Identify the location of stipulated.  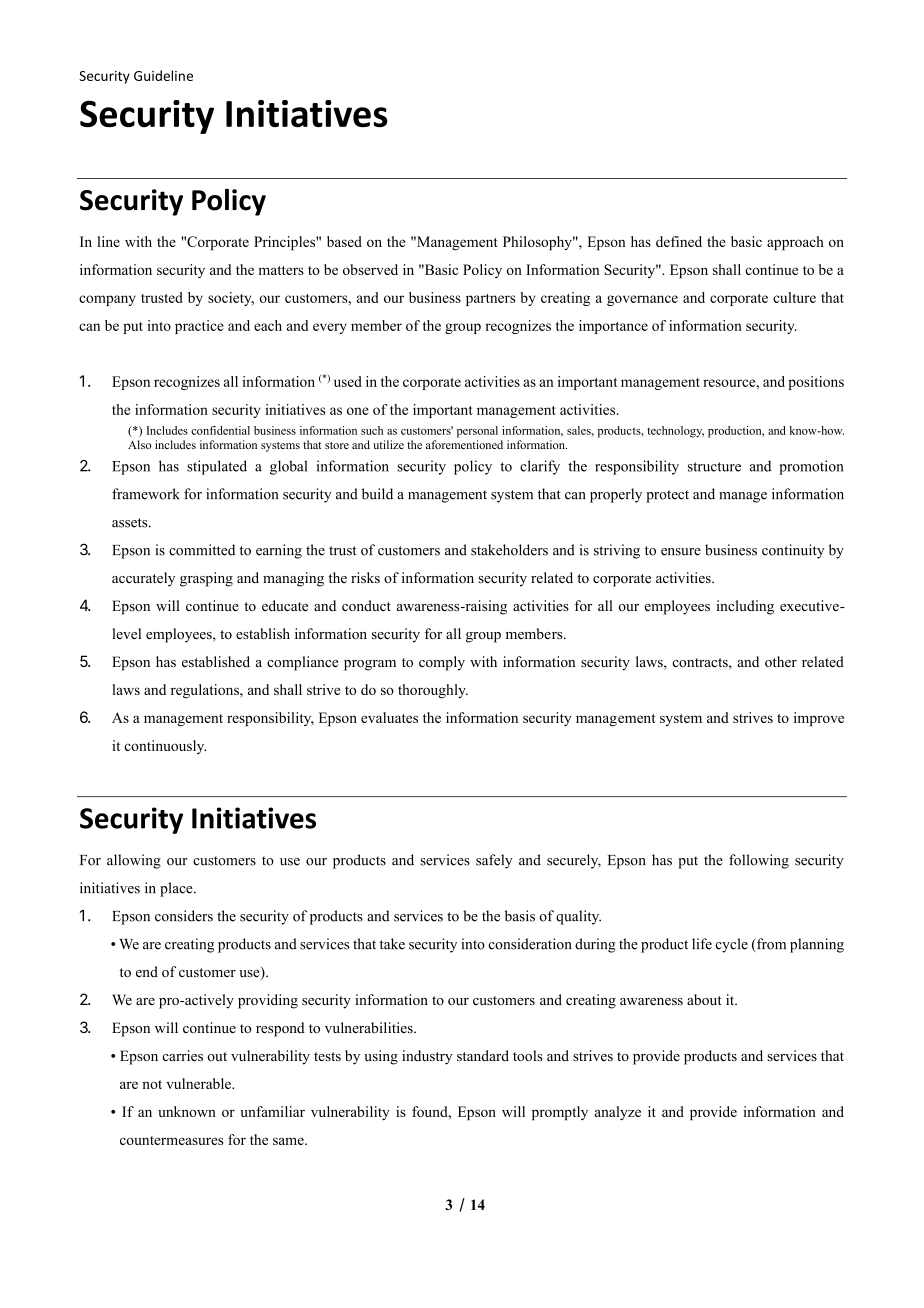
(217, 467).
